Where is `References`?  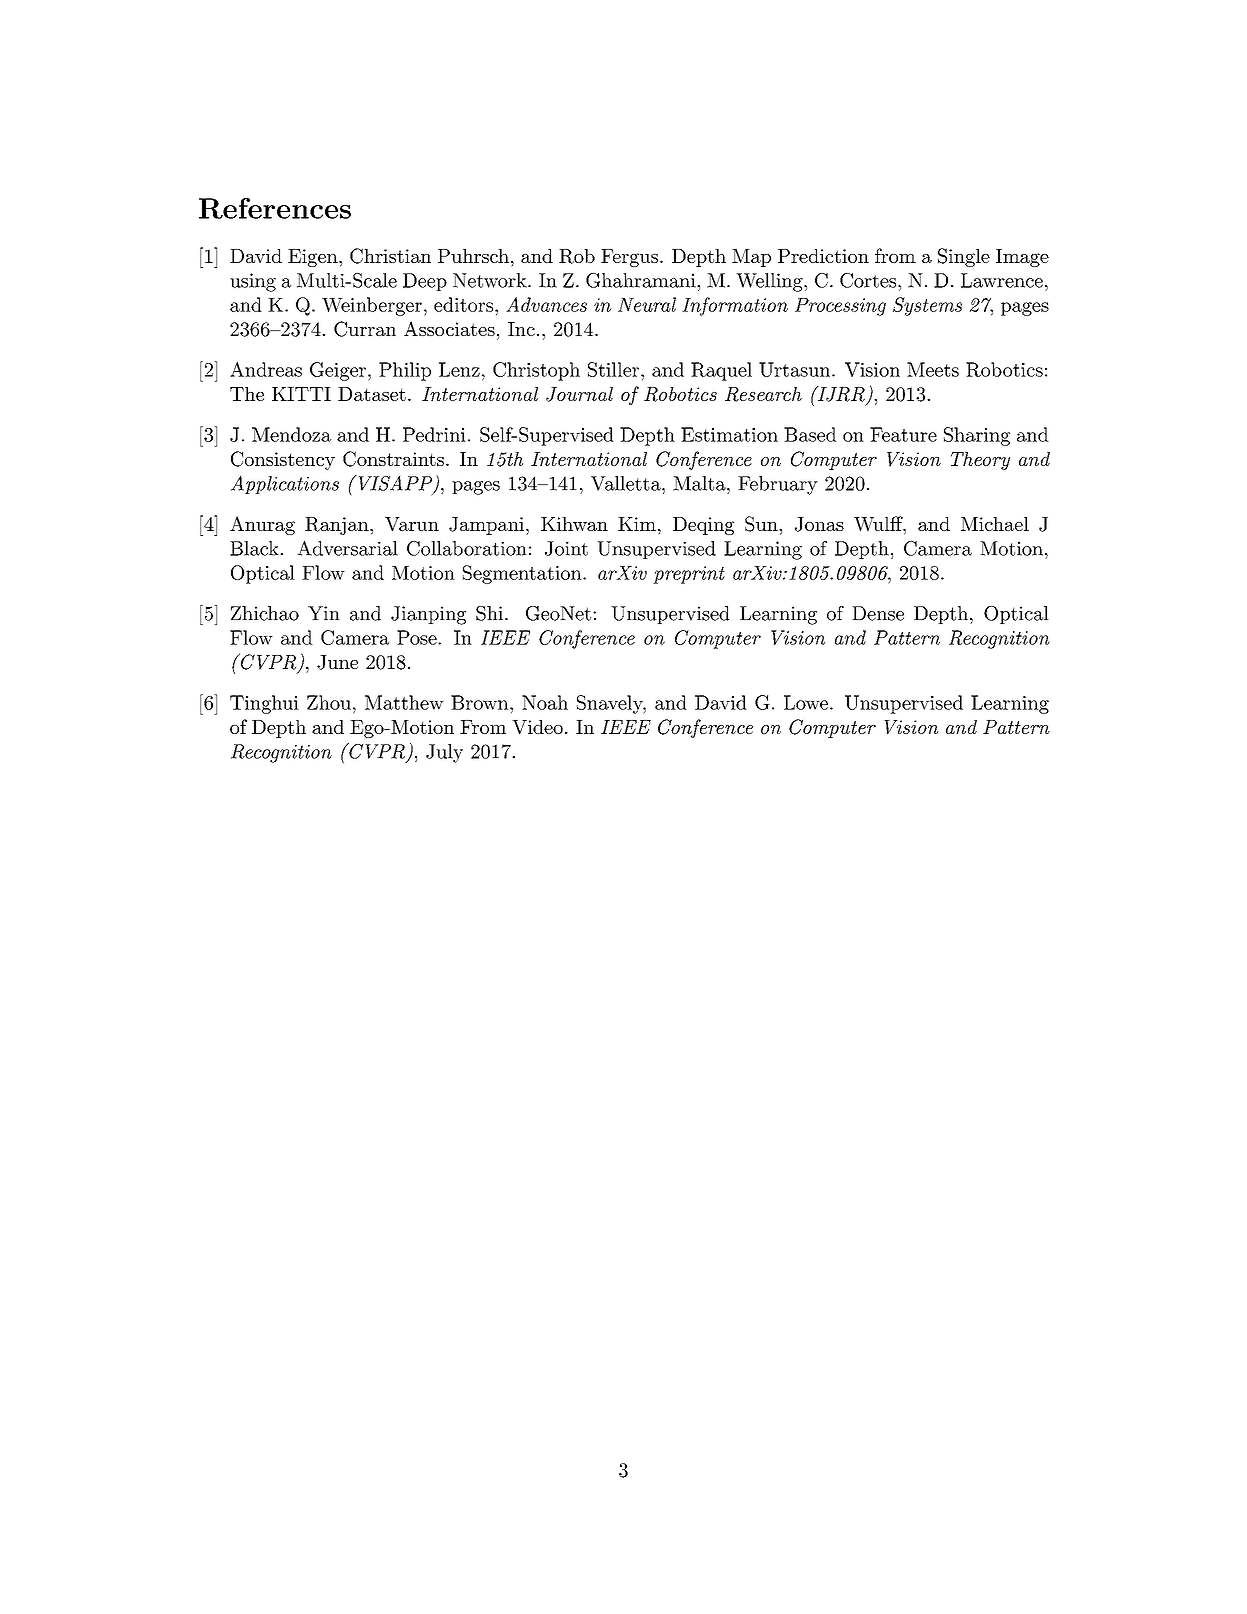
References is located at coordinates (275, 208).
